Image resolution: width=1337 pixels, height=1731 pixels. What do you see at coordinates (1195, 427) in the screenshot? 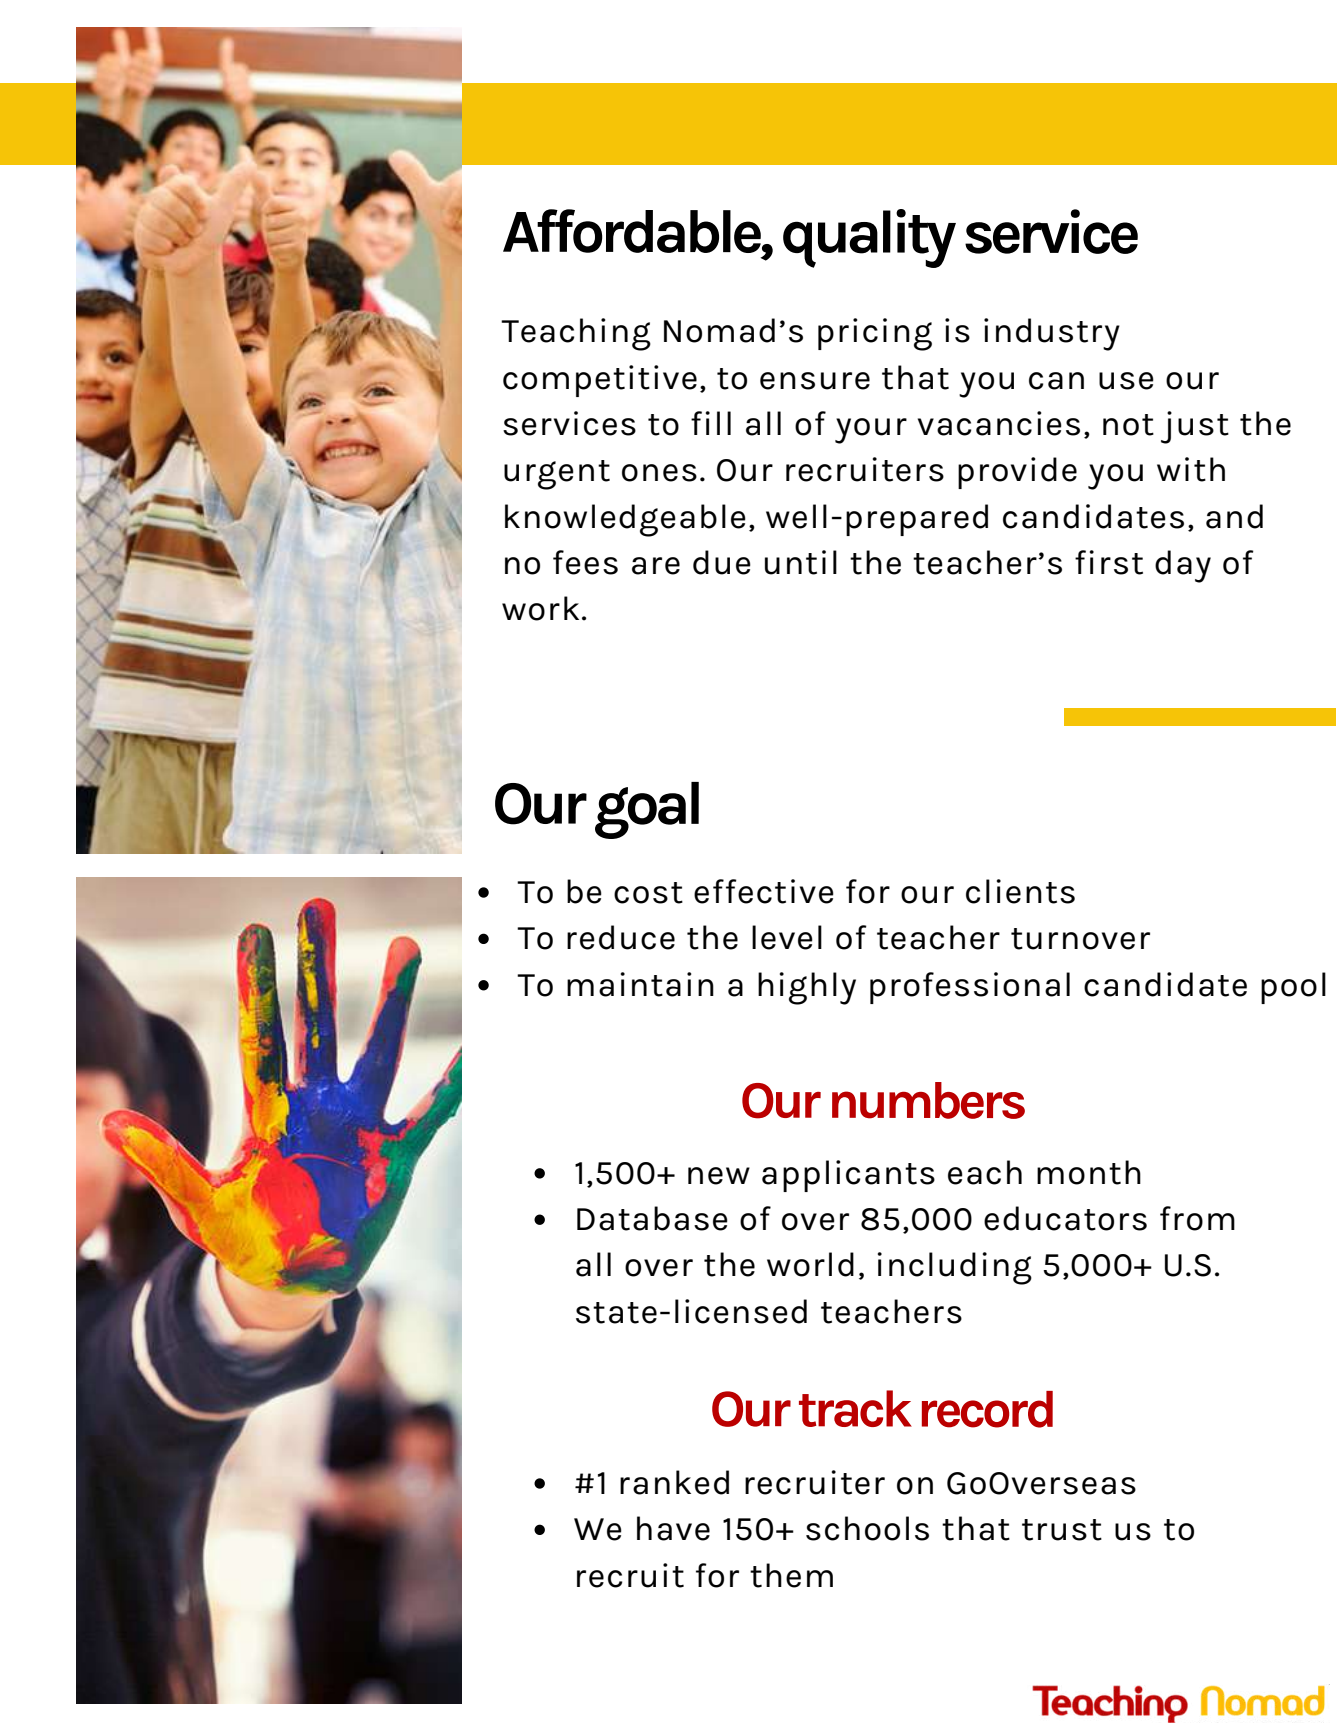
I see `just` at bounding box center [1195, 427].
